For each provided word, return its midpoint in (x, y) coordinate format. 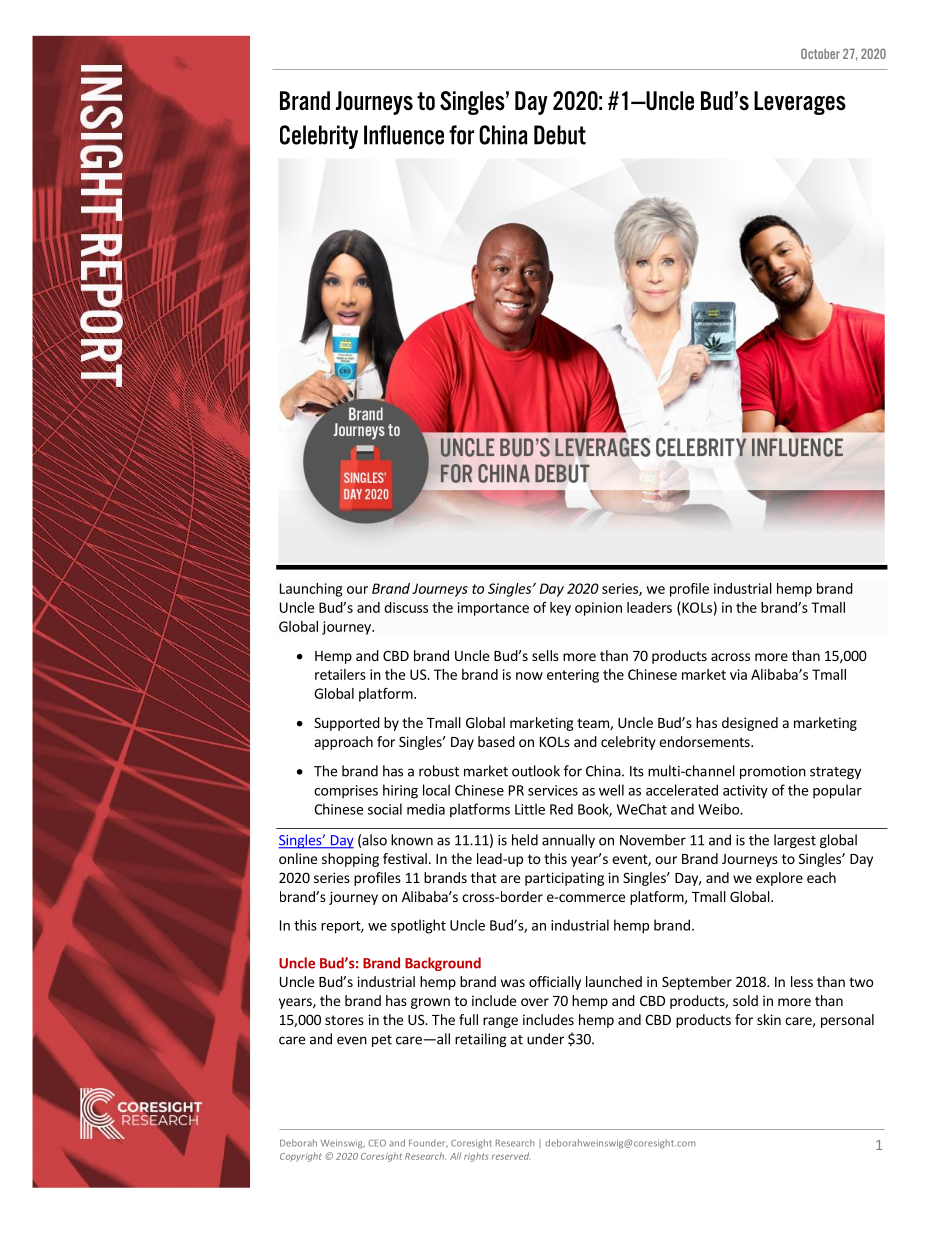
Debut (560, 135)
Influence (404, 135)
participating (564, 879)
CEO (377, 1143)
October (820, 53)
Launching (311, 590)
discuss (406, 607)
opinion (598, 609)
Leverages (800, 103)
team (594, 724)
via (738, 674)
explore (779, 879)
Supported (347, 724)
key (560, 609)
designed (750, 724)
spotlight (418, 926)
